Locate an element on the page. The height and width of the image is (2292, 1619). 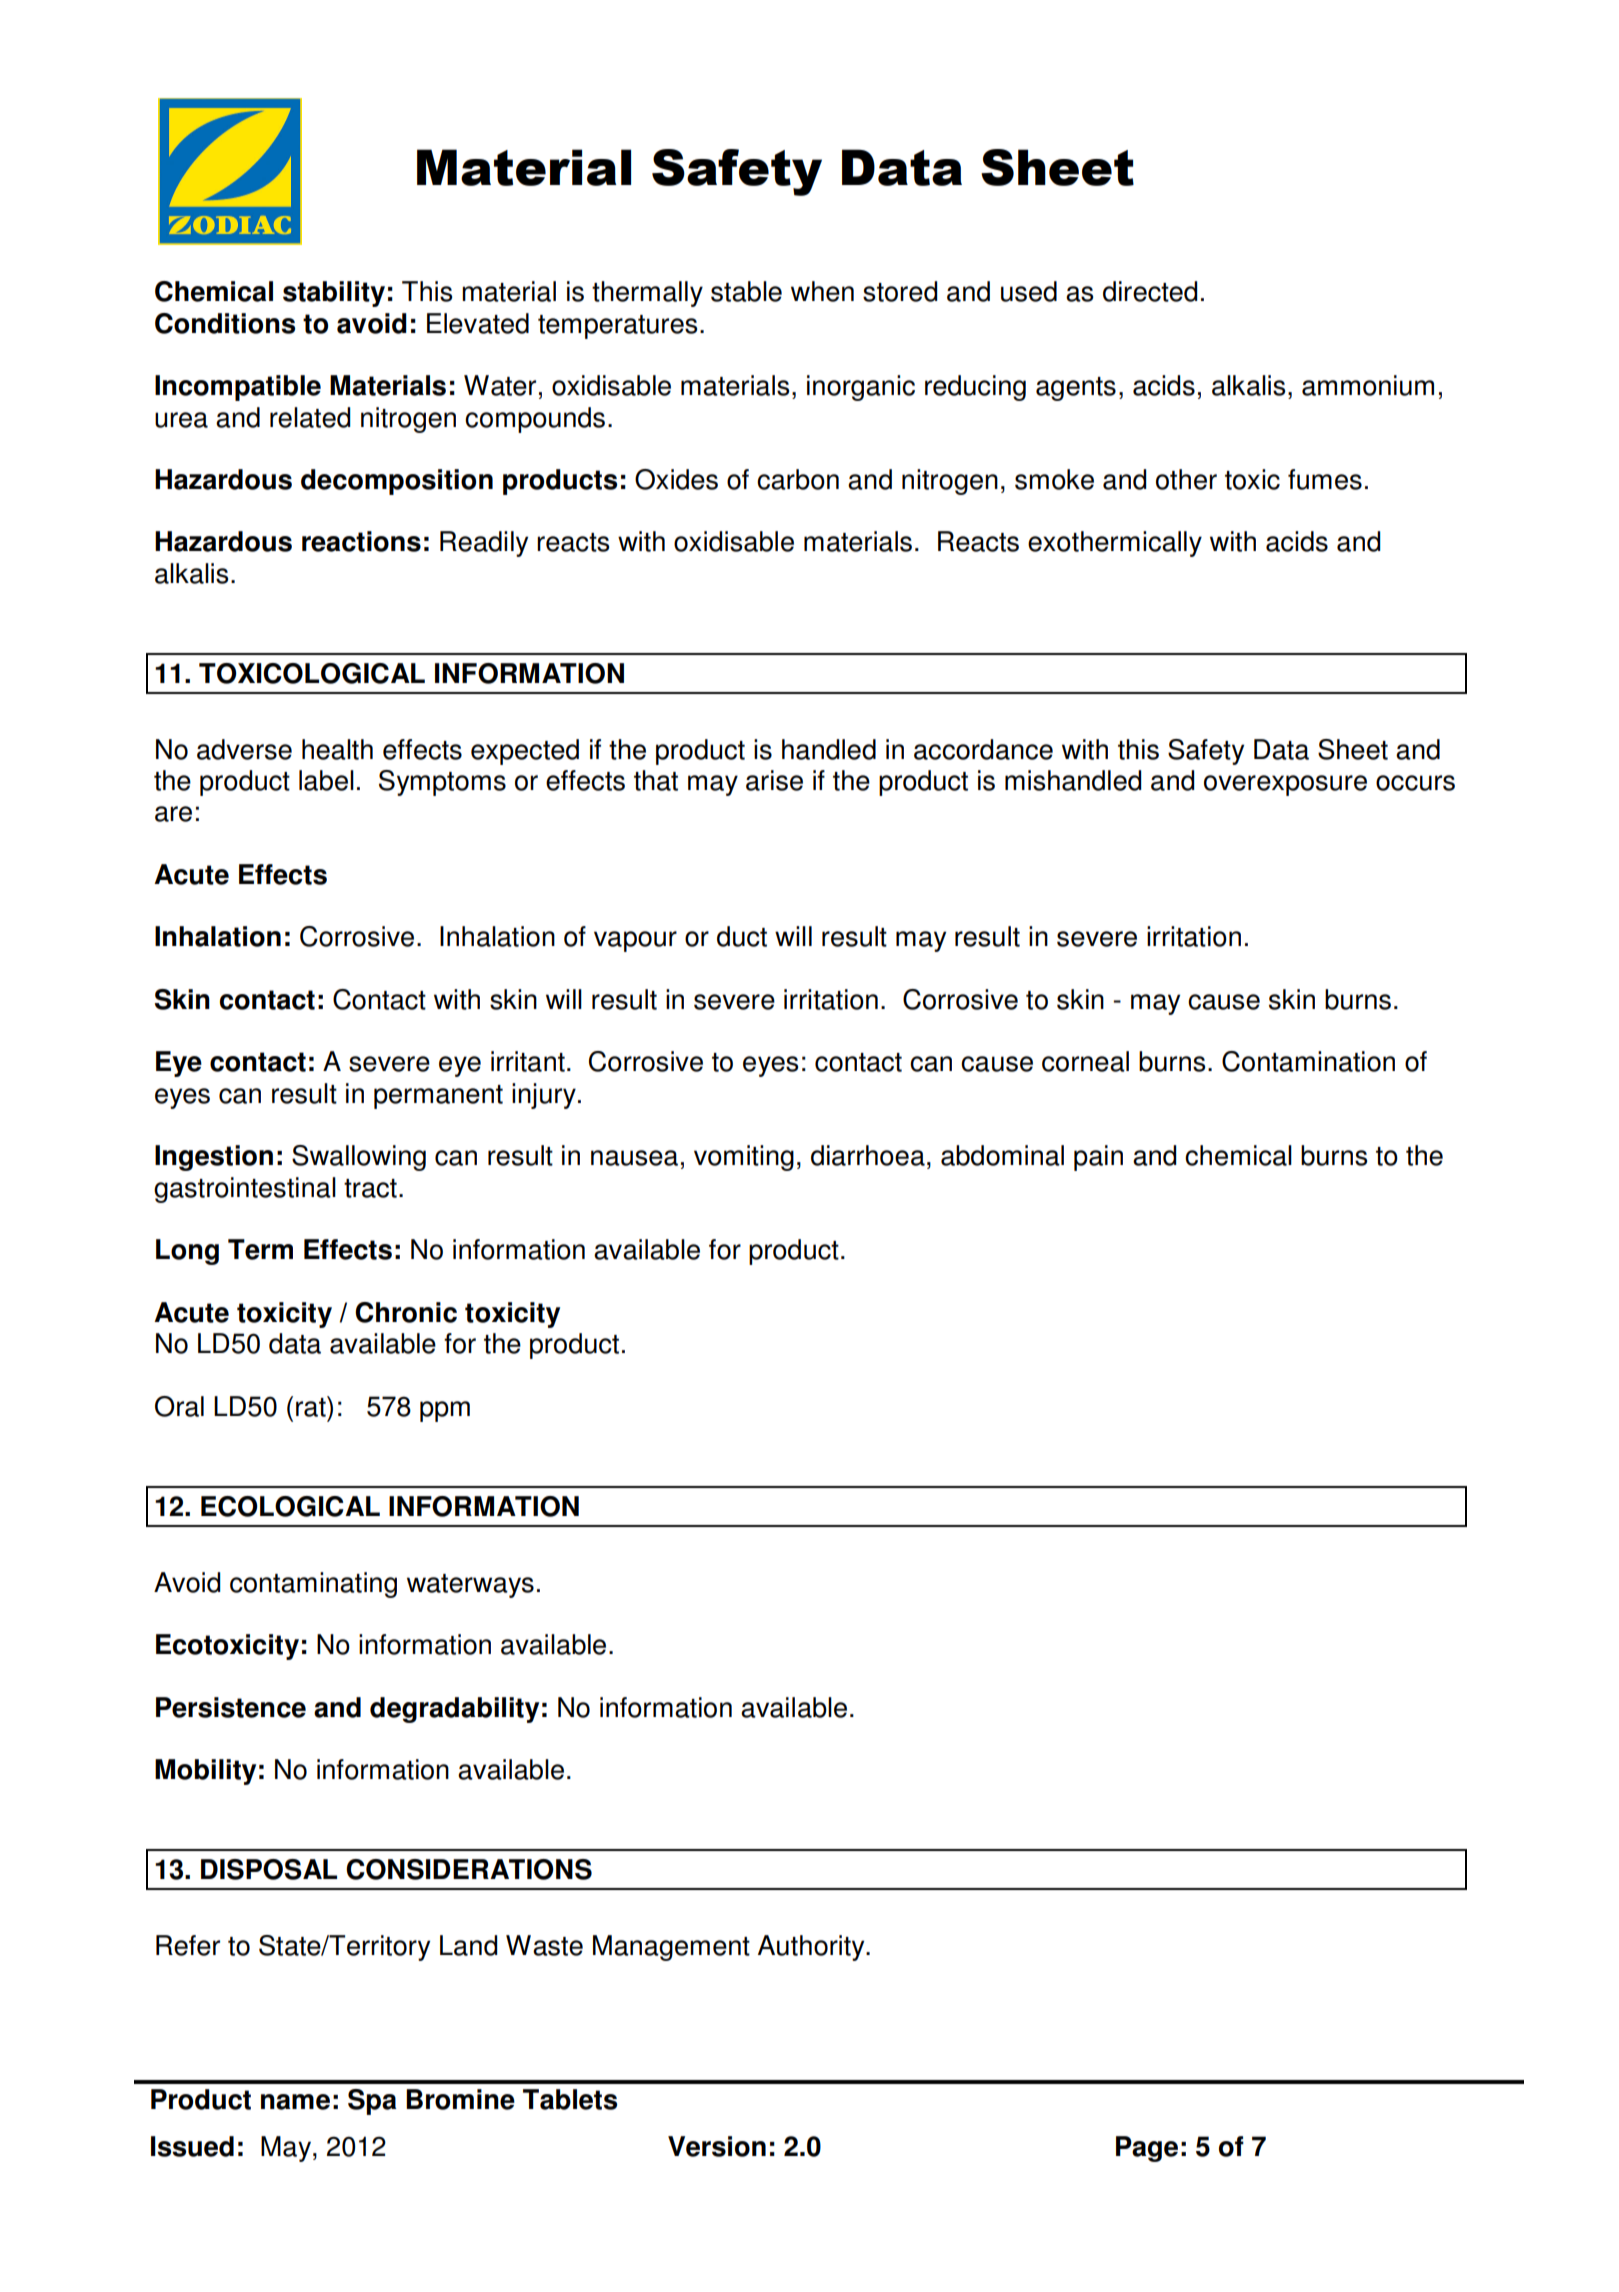
label is located at coordinates (326, 780).
